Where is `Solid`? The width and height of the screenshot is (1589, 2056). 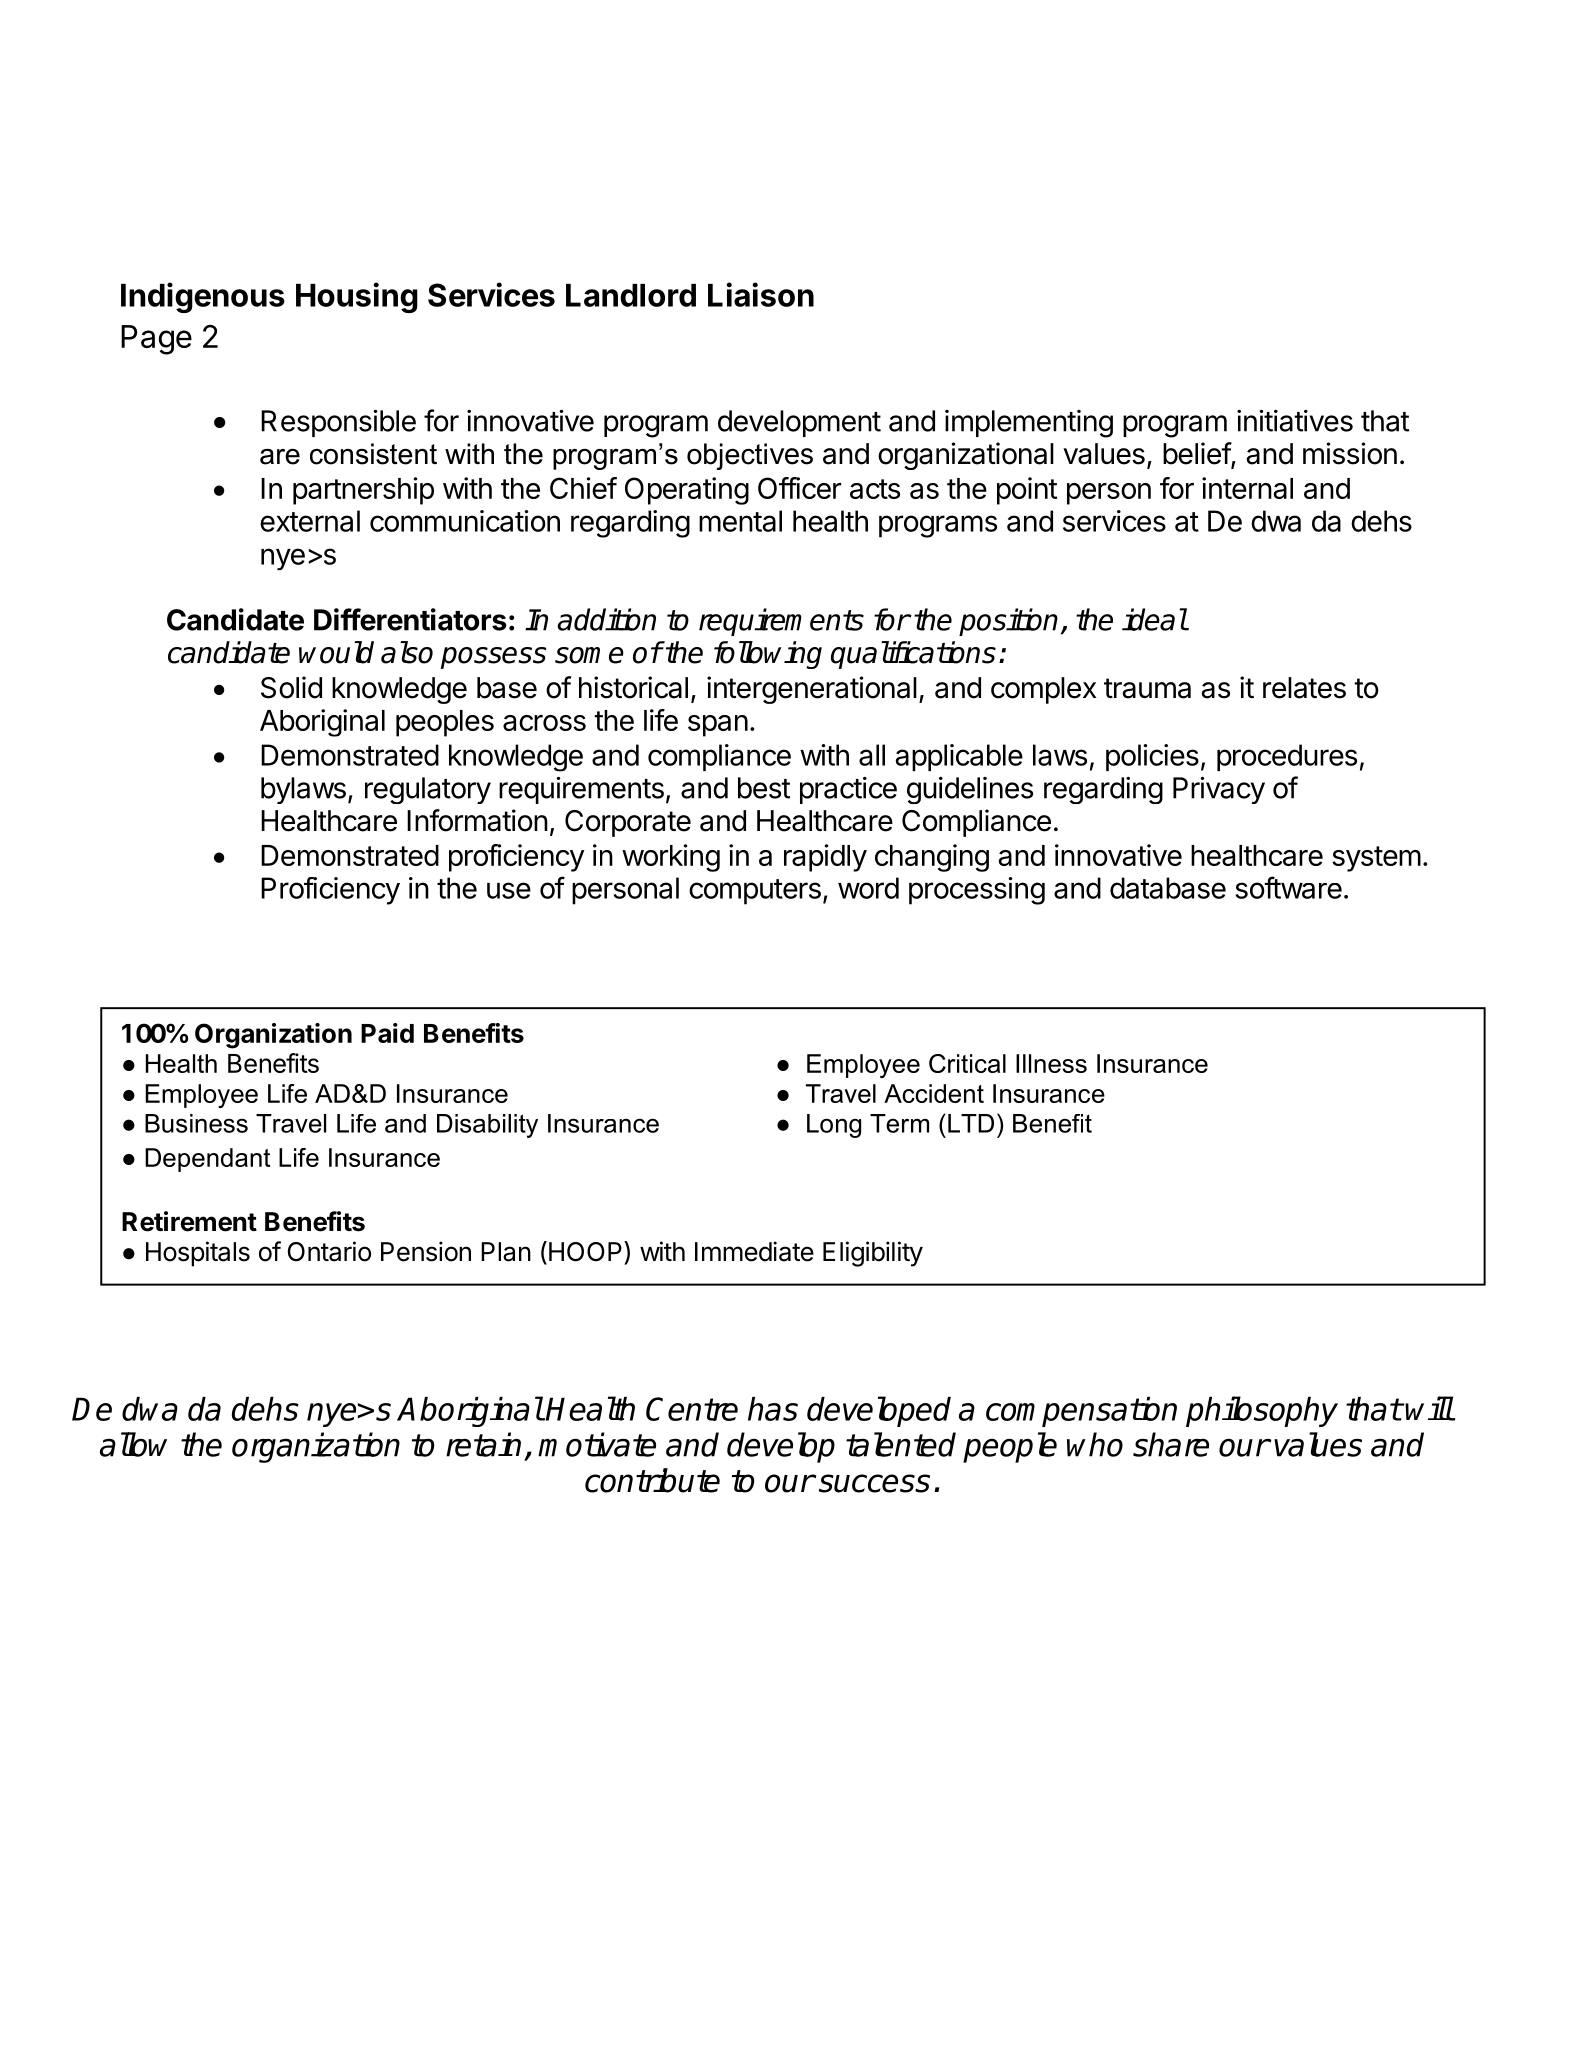
Solid is located at coordinates (291, 687).
